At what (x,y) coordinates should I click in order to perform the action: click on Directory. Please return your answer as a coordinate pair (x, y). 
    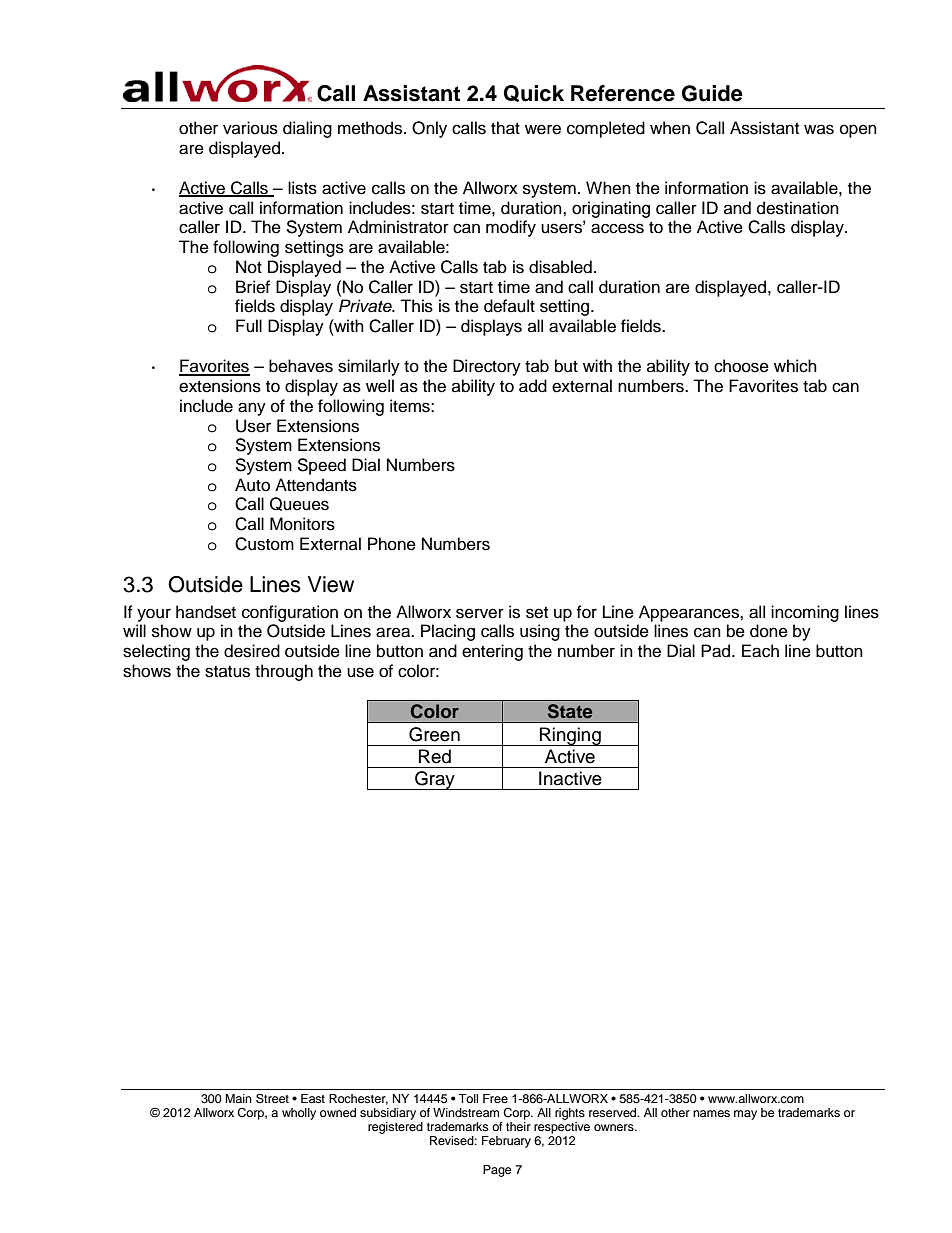
    Looking at the image, I should click on (487, 367).
